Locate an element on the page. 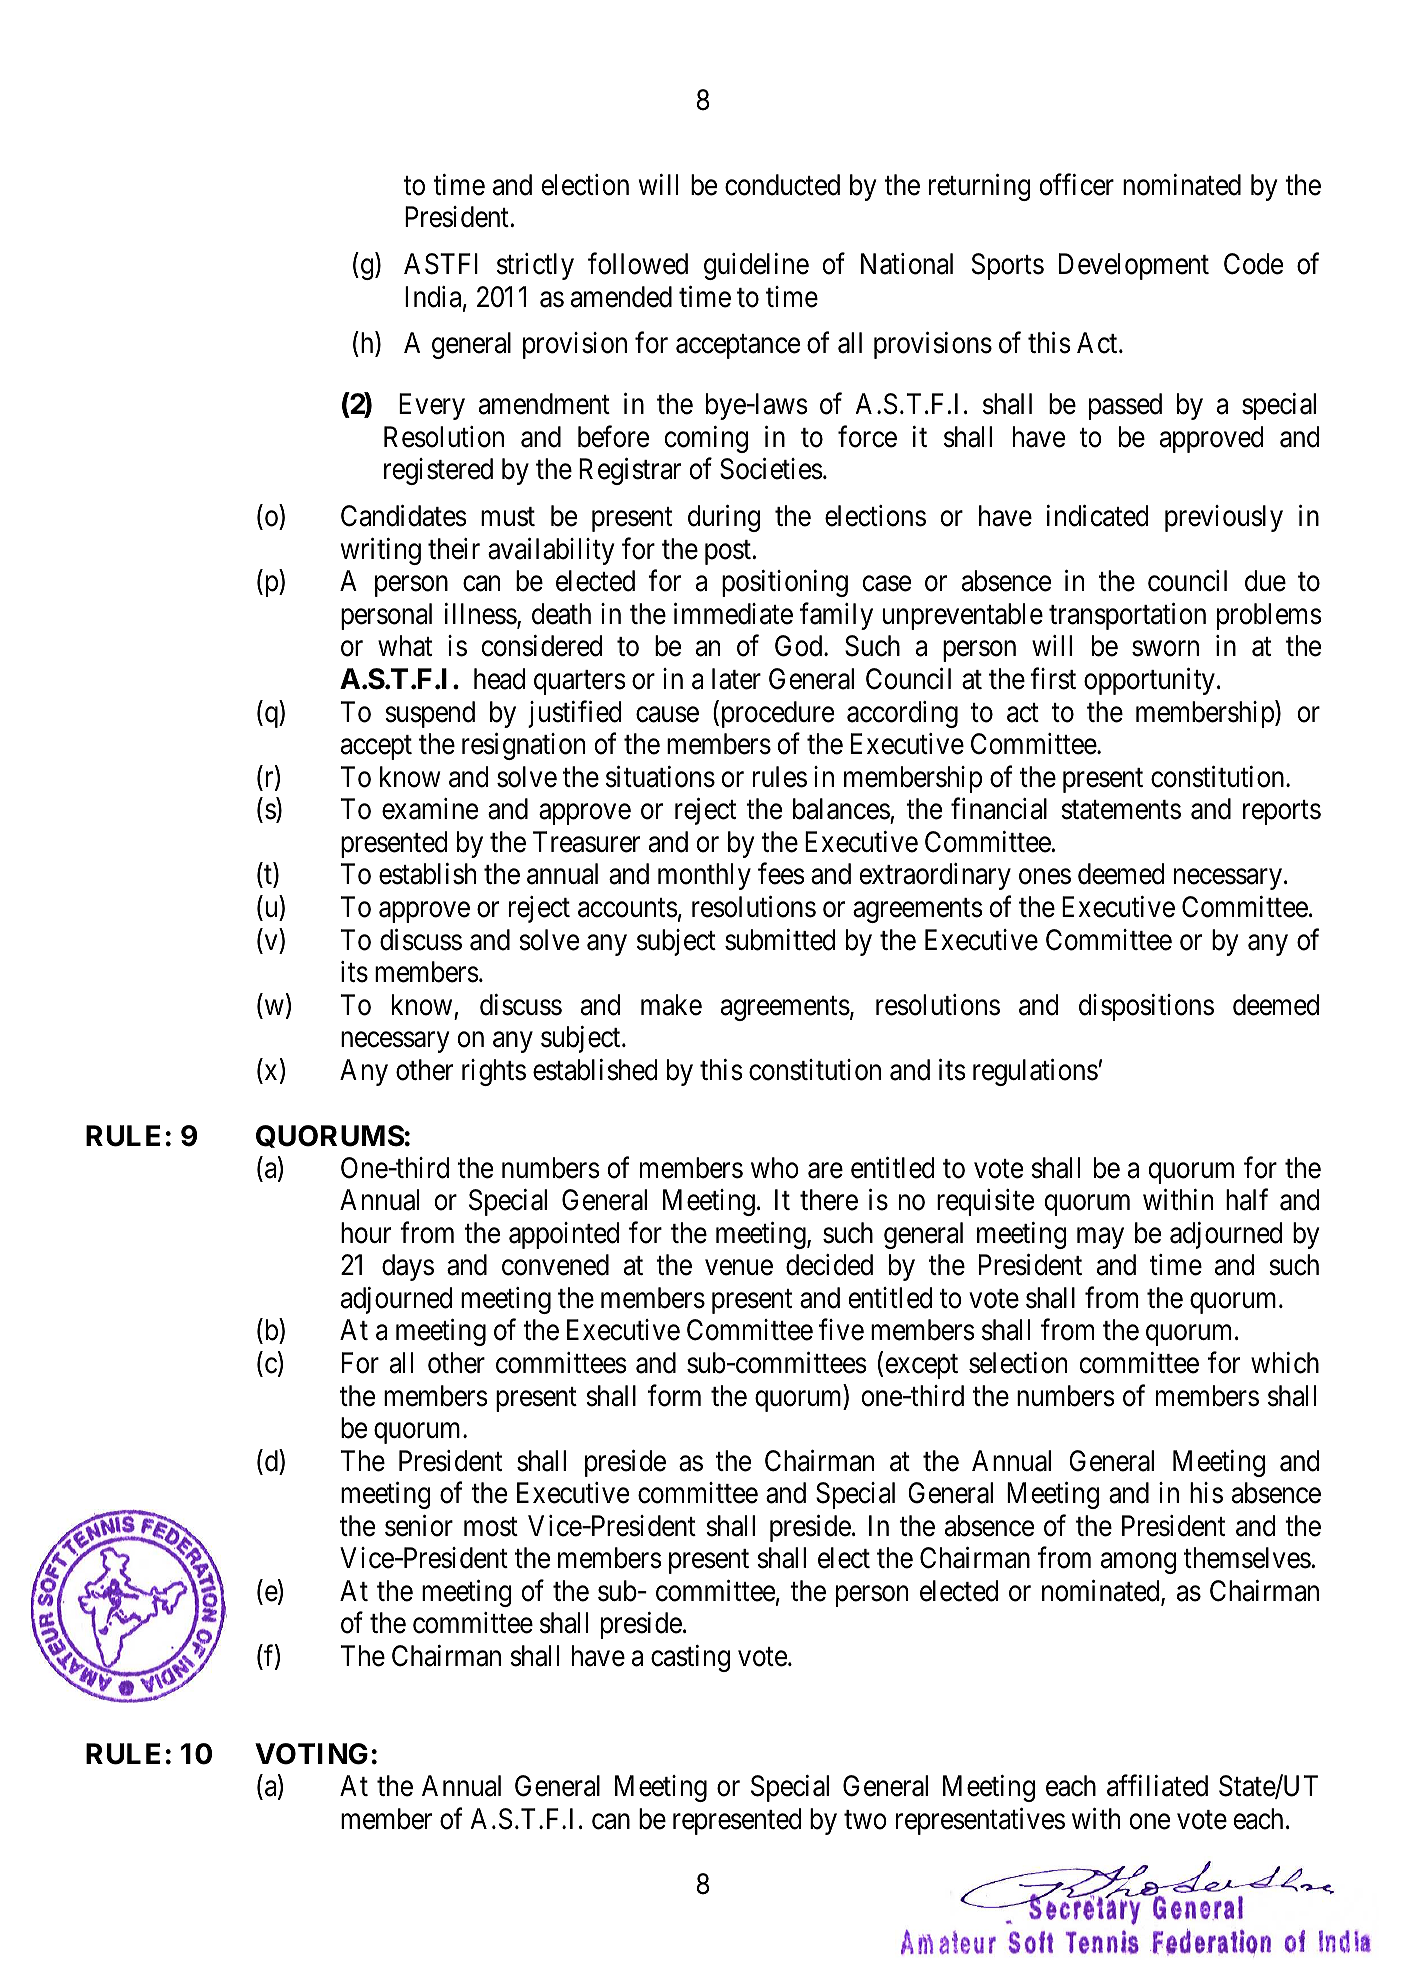  affiliated is located at coordinates (1157, 1786).
